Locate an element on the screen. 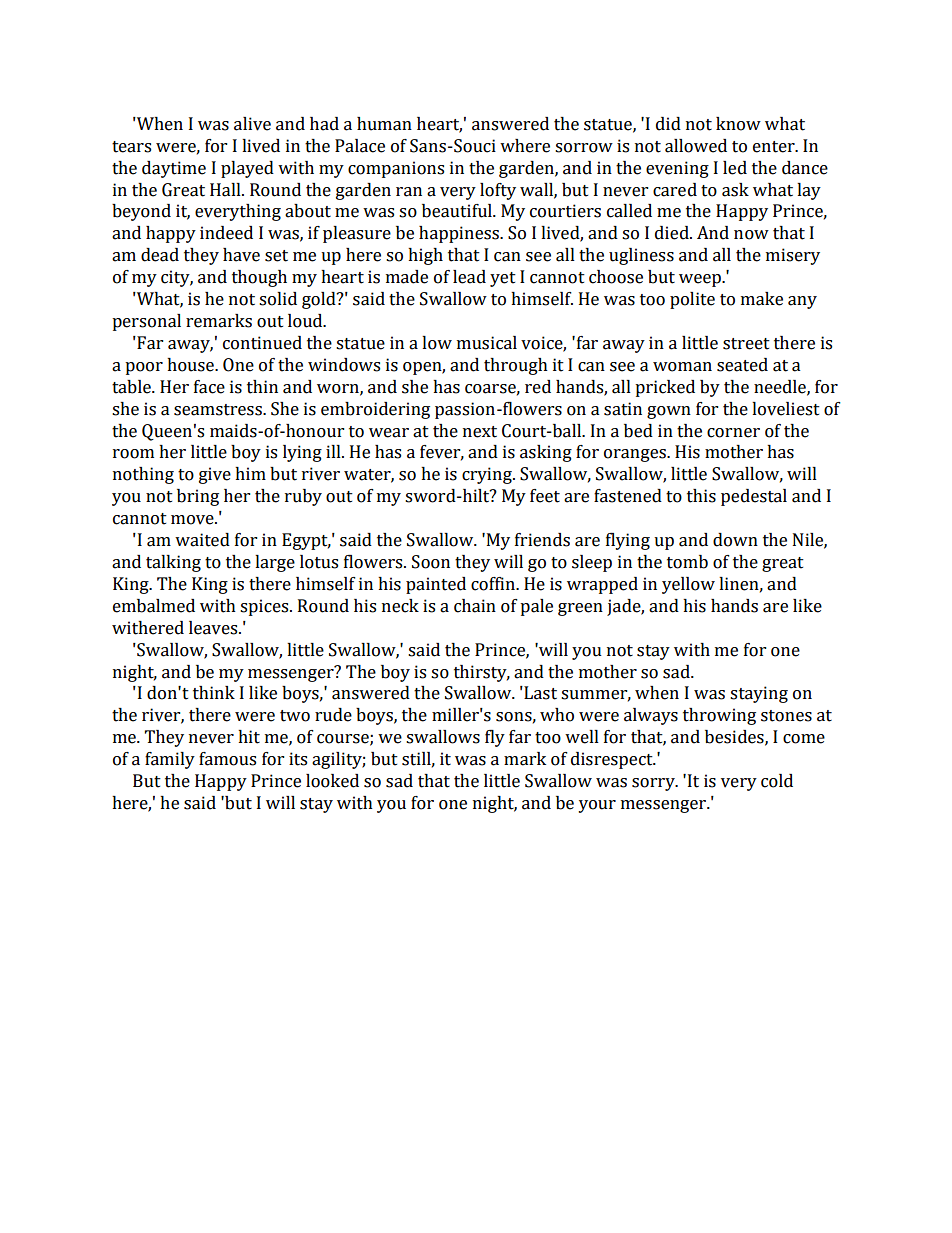 The width and height of the screenshot is (952, 1233). alive is located at coordinates (252, 124).
